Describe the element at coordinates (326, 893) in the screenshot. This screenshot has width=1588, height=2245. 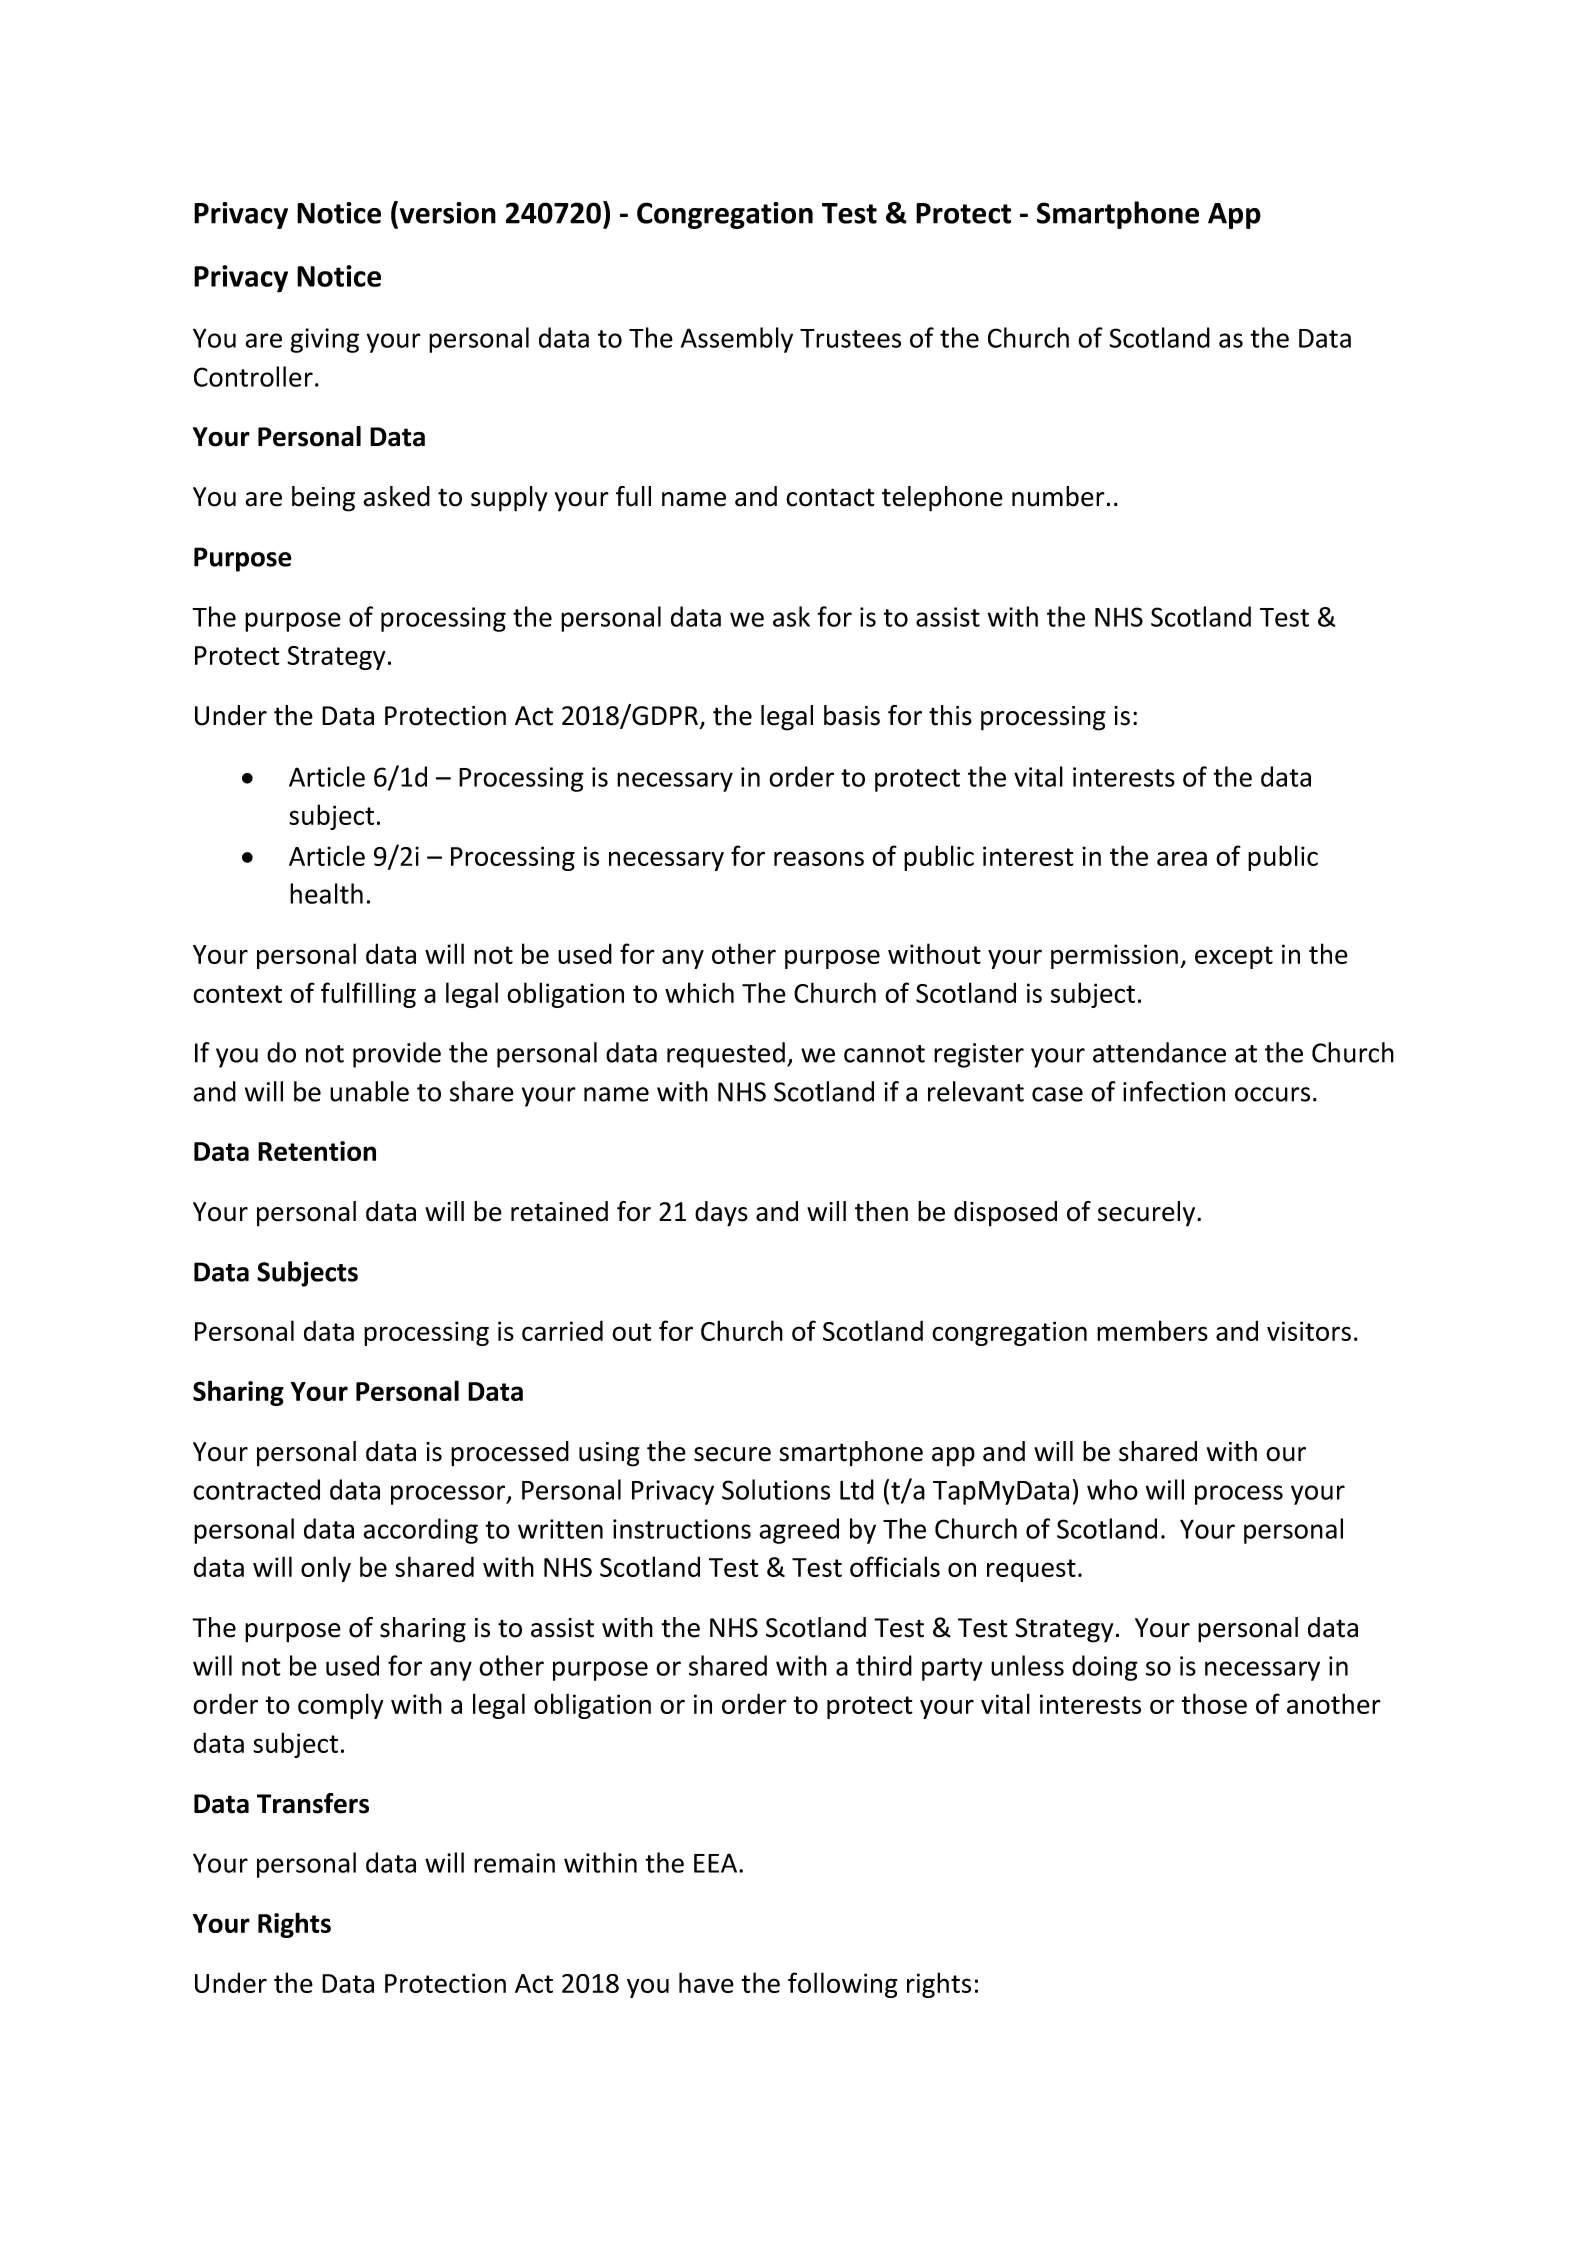
I see `health` at that location.
